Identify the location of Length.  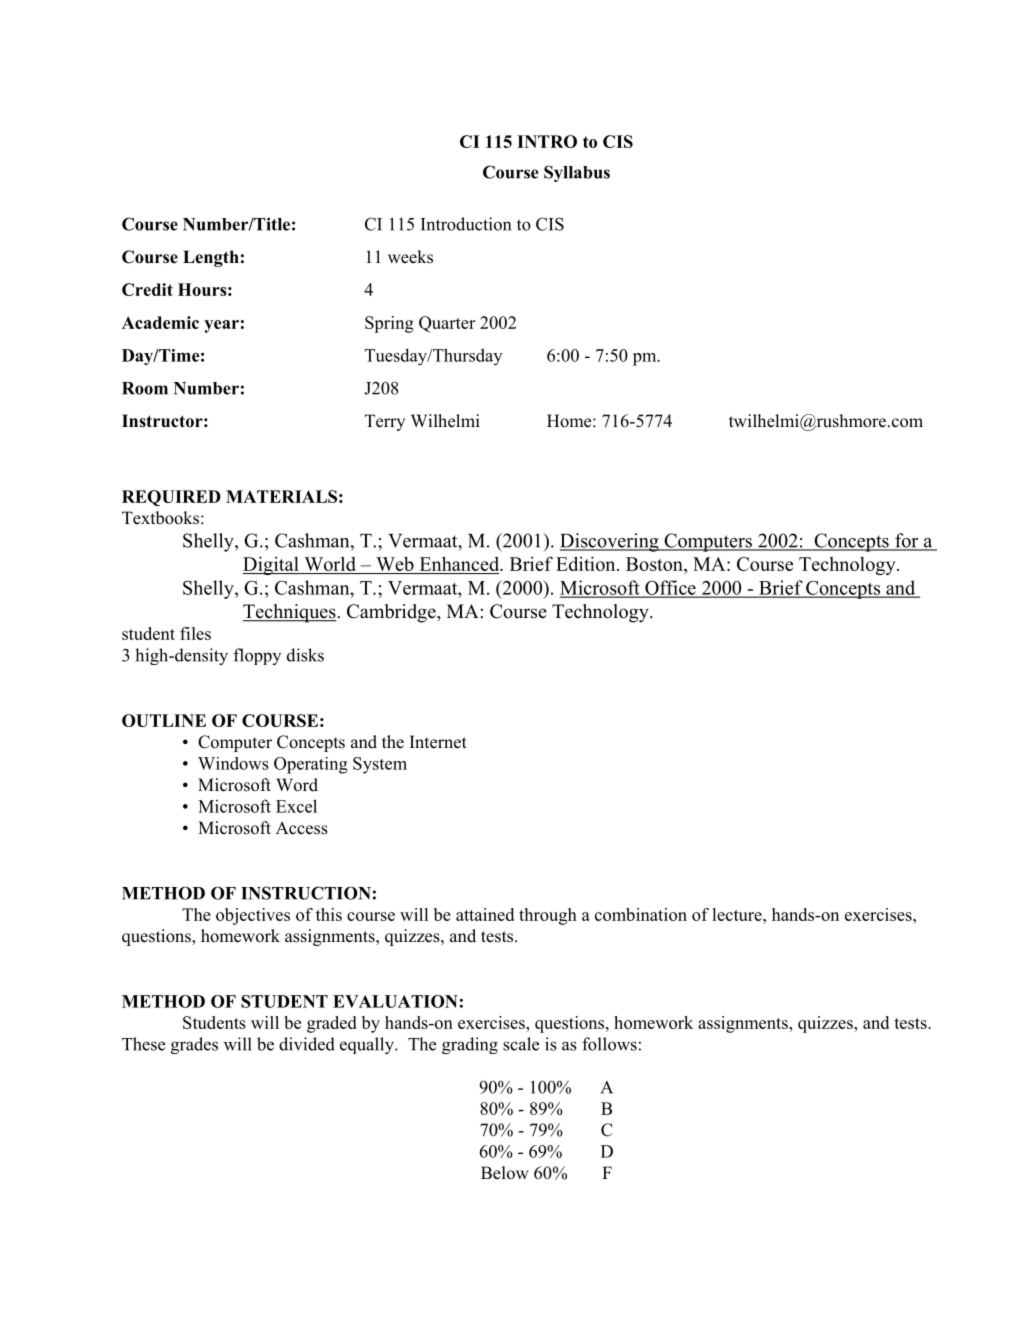
(211, 258).
